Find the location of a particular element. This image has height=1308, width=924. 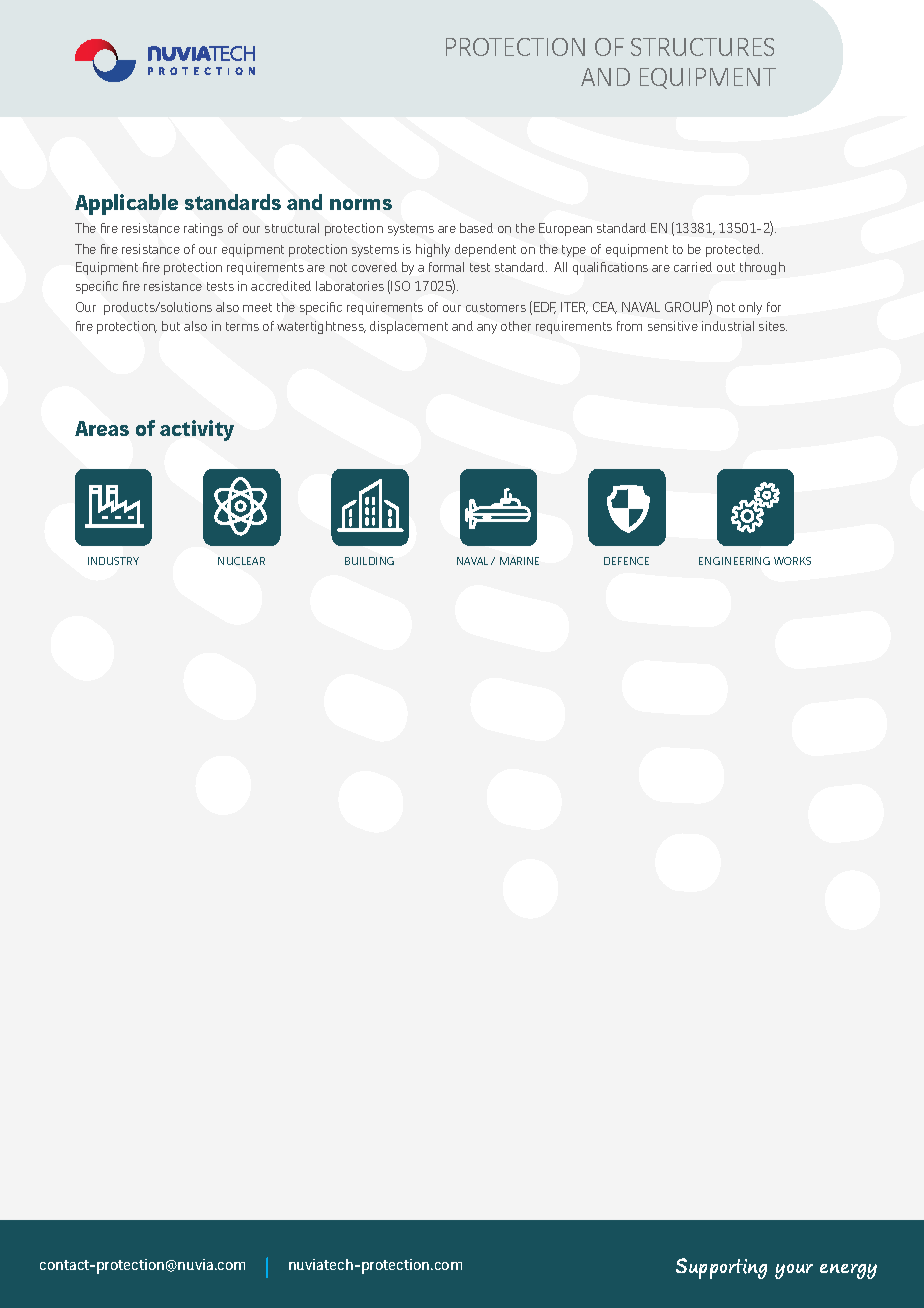

but is located at coordinates (171, 326).
